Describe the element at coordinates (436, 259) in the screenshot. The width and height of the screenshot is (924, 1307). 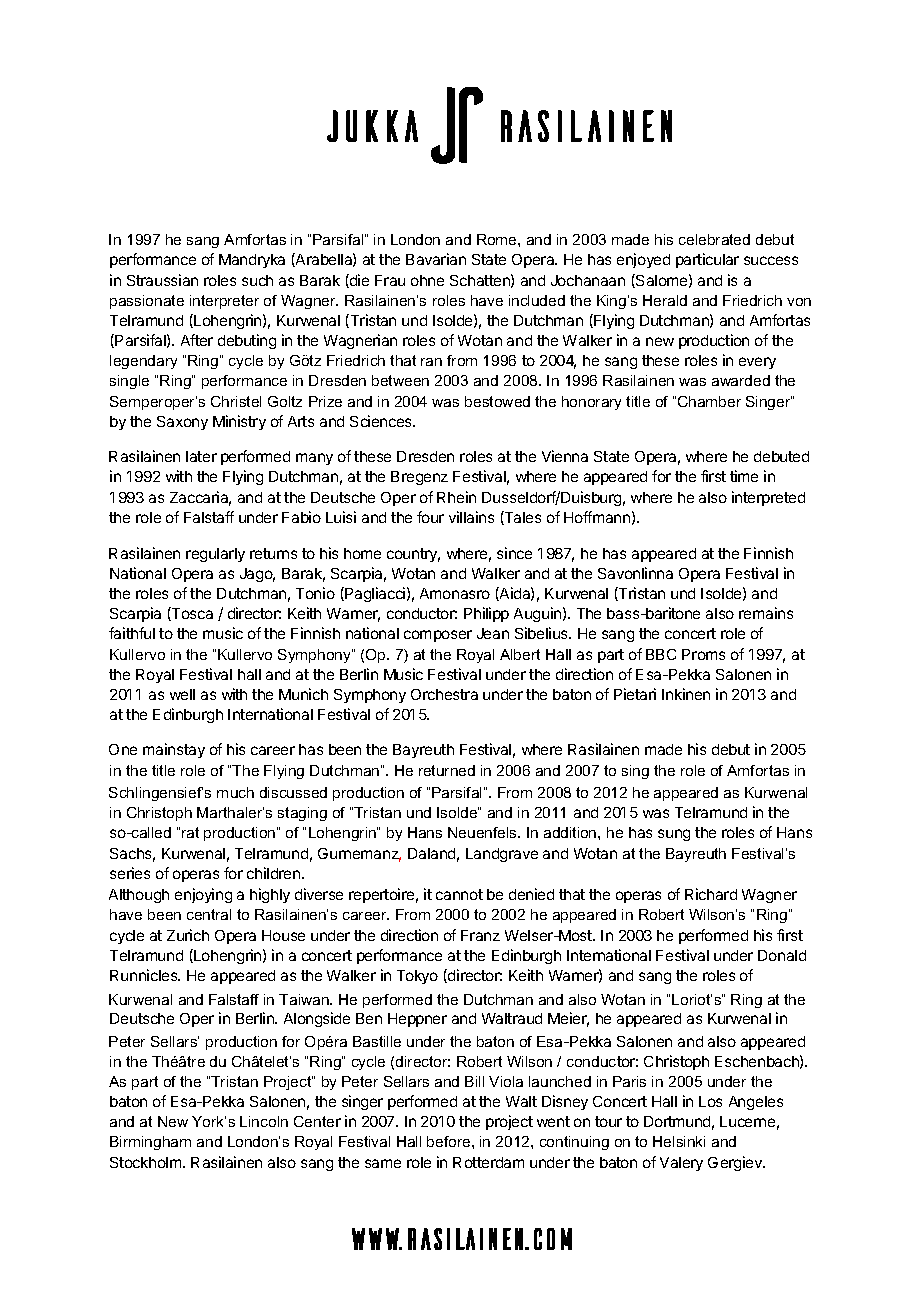
I see `Bavarian` at that location.
